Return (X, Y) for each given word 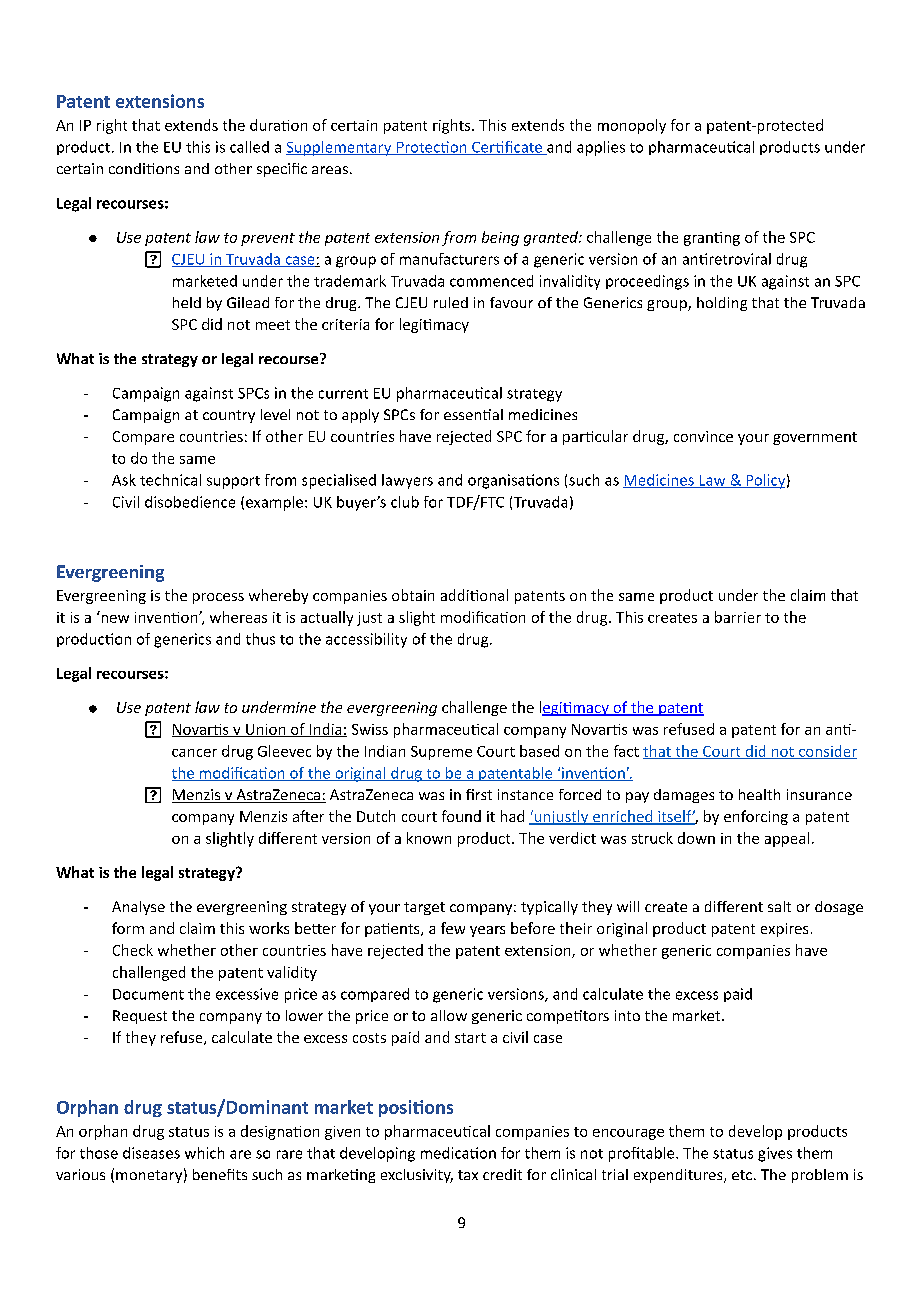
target (424, 908)
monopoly (632, 126)
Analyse (138, 908)
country (229, 416)
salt (779, 906)
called (249, 147)
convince (703, 436)
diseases (151, 1153)
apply (360, 416)
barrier (738, 617)
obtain (413, 595)
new (115, 619)
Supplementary (340, 148)
